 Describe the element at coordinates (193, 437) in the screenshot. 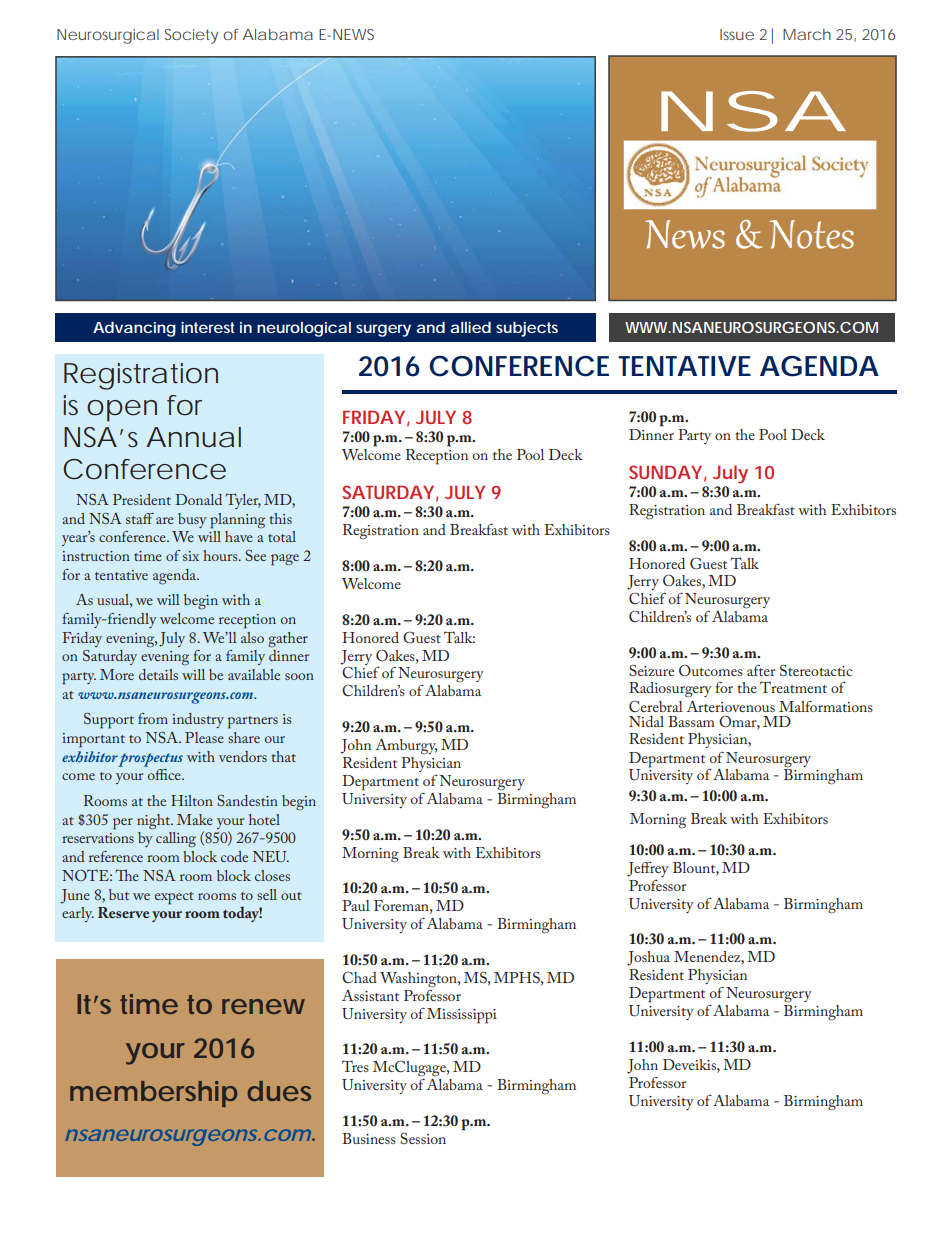

I see `Annual` at that location.
